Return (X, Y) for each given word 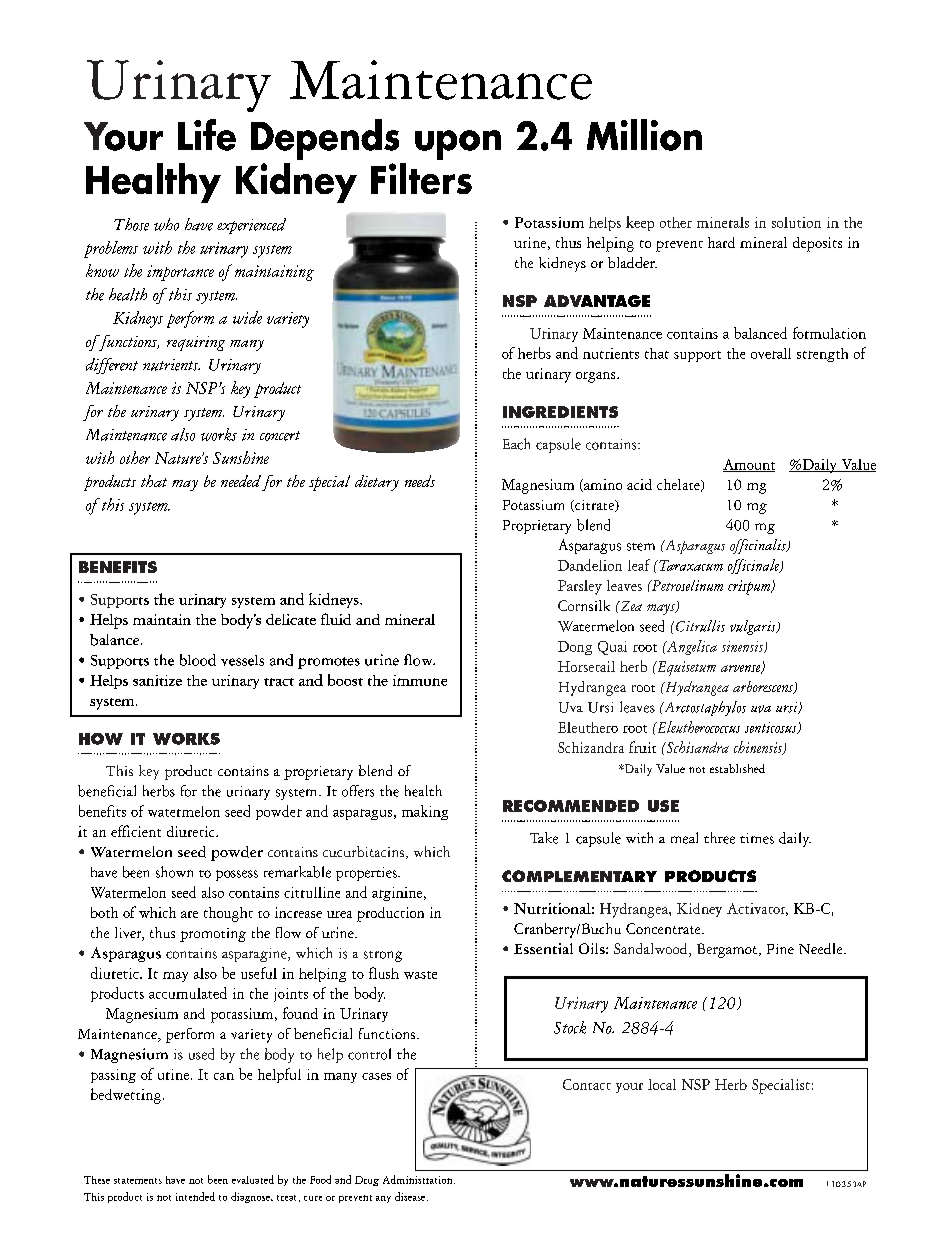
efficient (136, 831)
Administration (419, 1179)
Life (207, 135)
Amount (749, 465)
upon (458, 145)
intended (195, 1196)
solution (796, 222)
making (425, 812)
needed (241, 481)
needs (420, 481)
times (757, 838)
